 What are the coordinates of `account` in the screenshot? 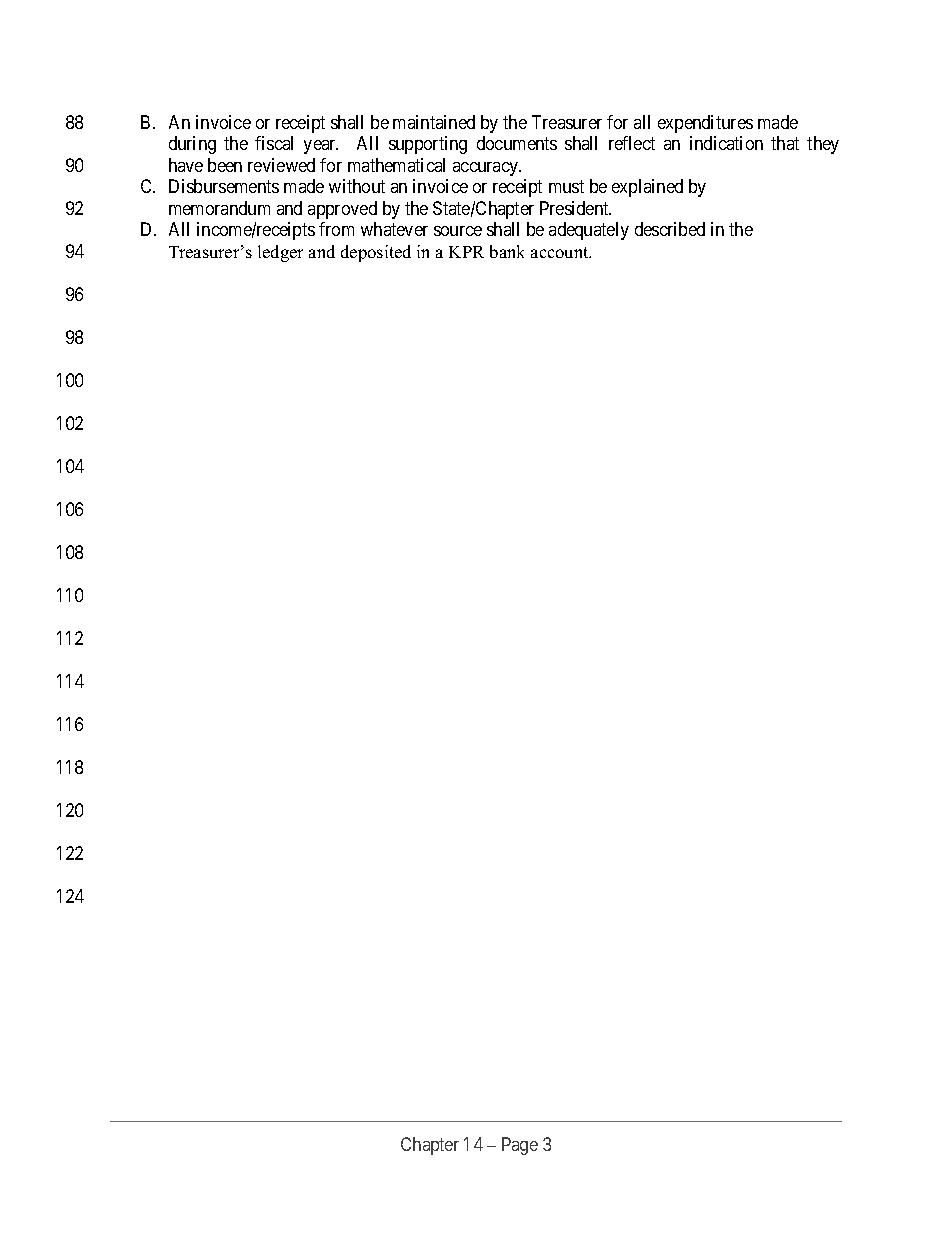 It's located at (561, 252).
